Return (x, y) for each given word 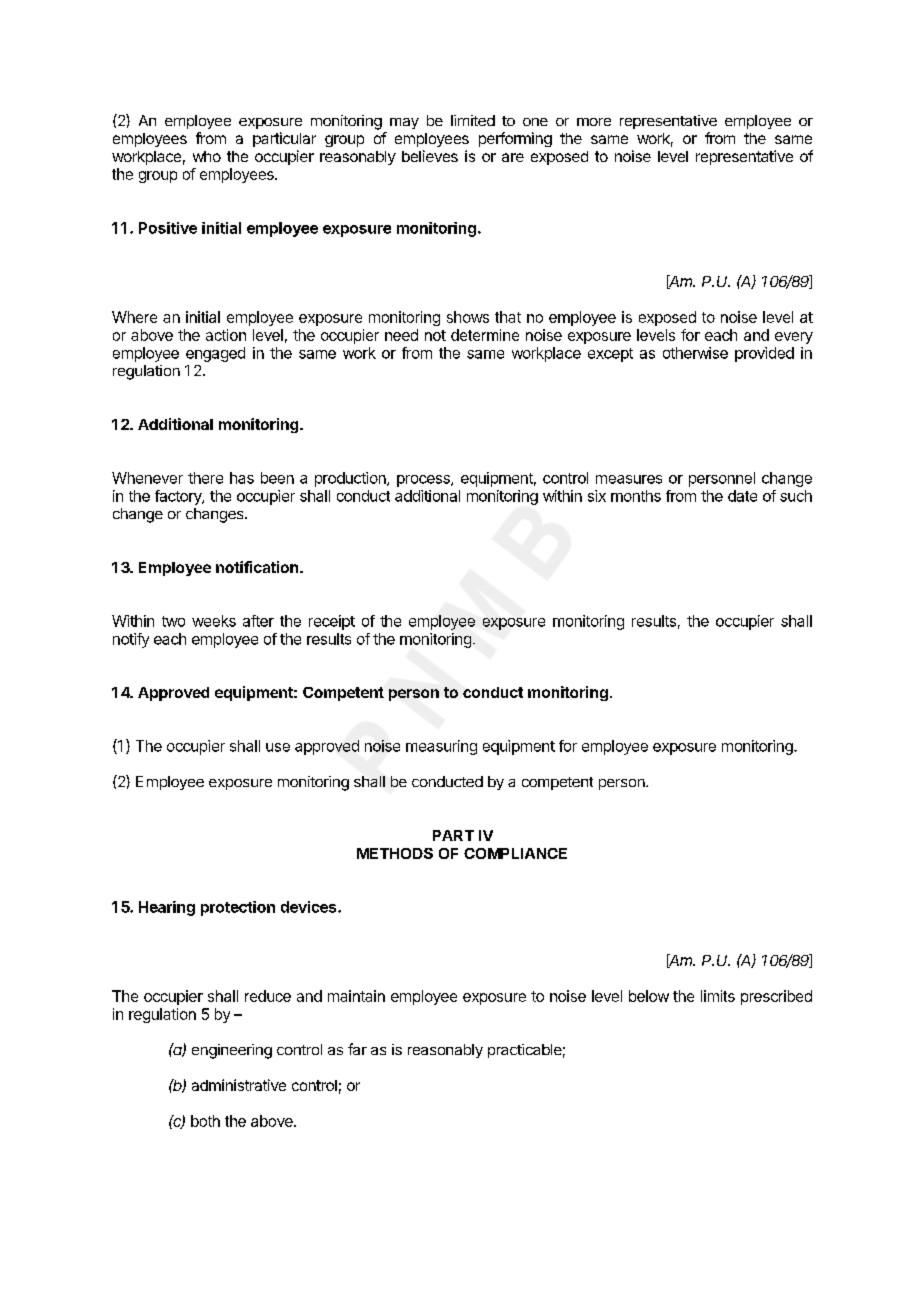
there (205, 478)
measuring (441, 747)
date (742, 496)
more (594, 122)
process (424, 481)
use (278, 747)
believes (430, 156)
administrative (239, 1085)
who (207, 156)
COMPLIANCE (515, 853)
